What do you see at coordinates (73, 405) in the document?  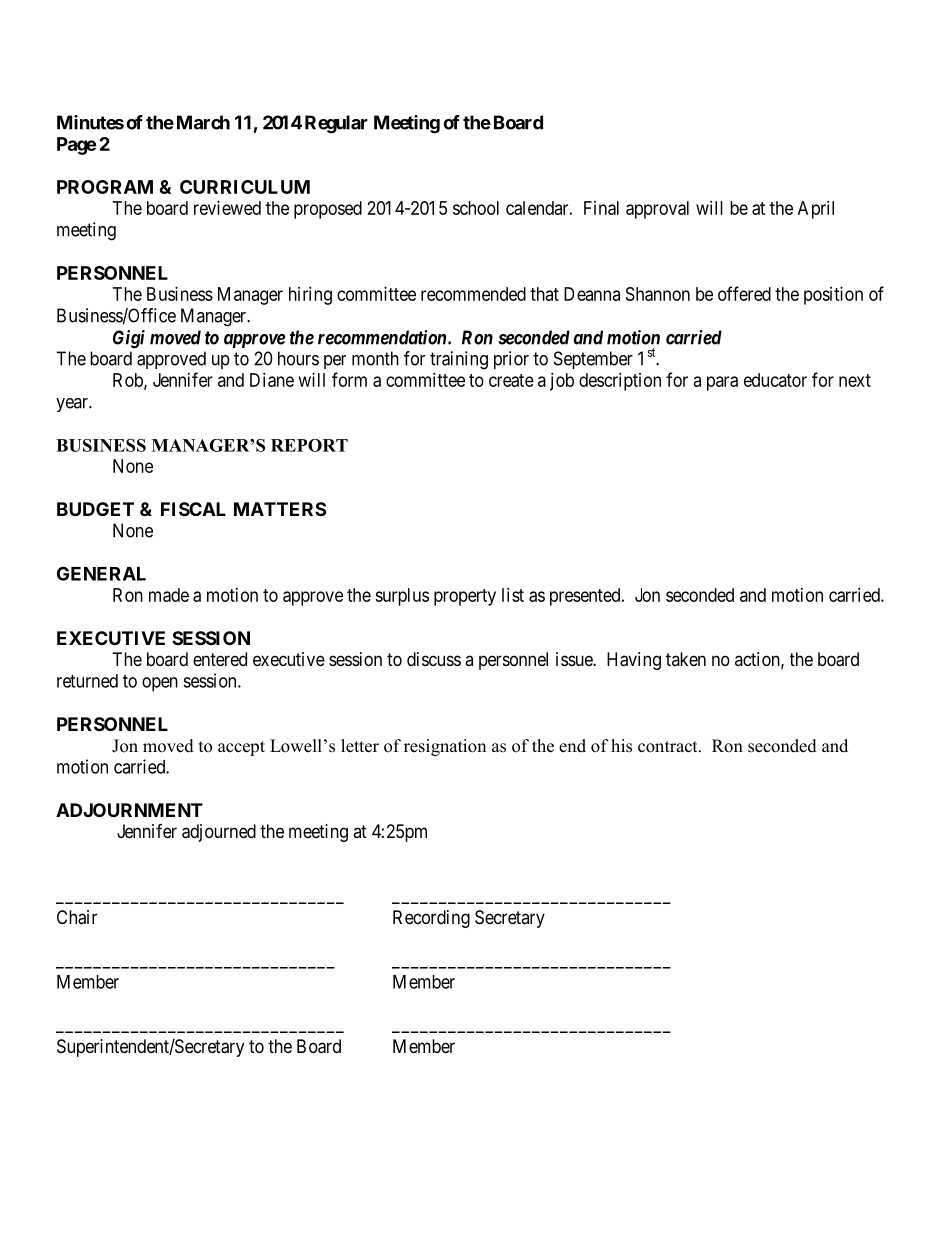 I see `year` at bounding box center [73, 405].
